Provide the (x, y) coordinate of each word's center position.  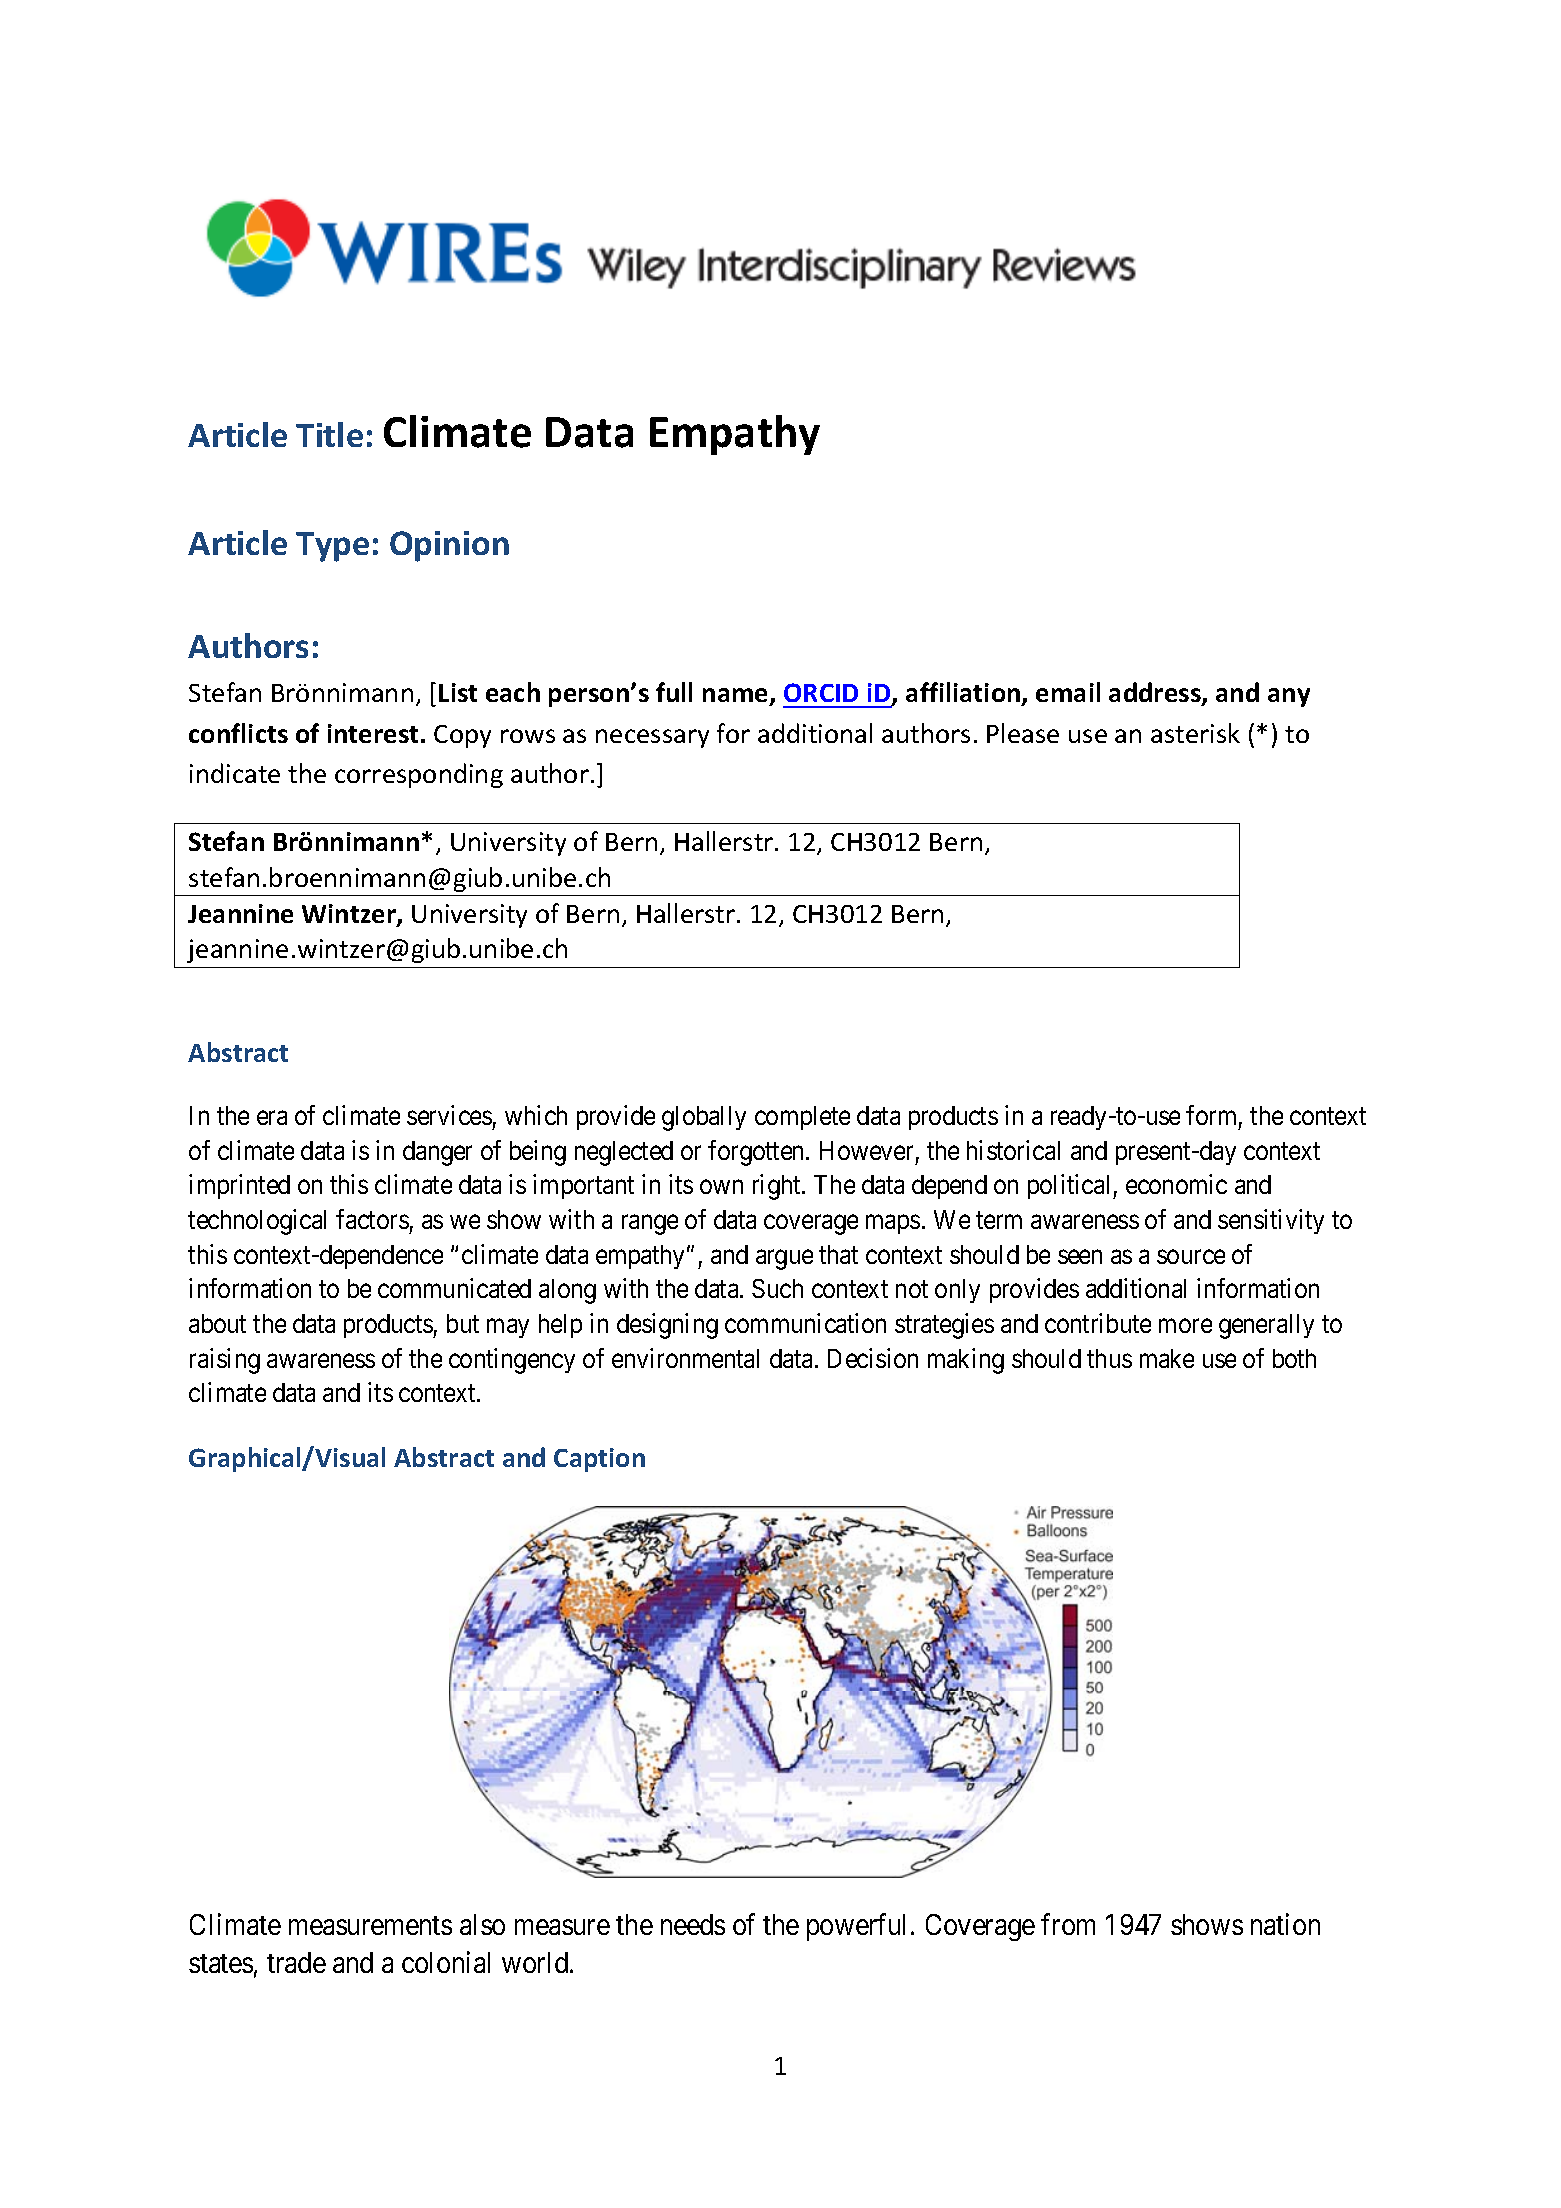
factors (372, 1219)
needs (693, 1924)
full (674, 692)
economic (1176, 1184)
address (1156, 694)
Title (329, 434)
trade (296, 1962)
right (778, 1187)
